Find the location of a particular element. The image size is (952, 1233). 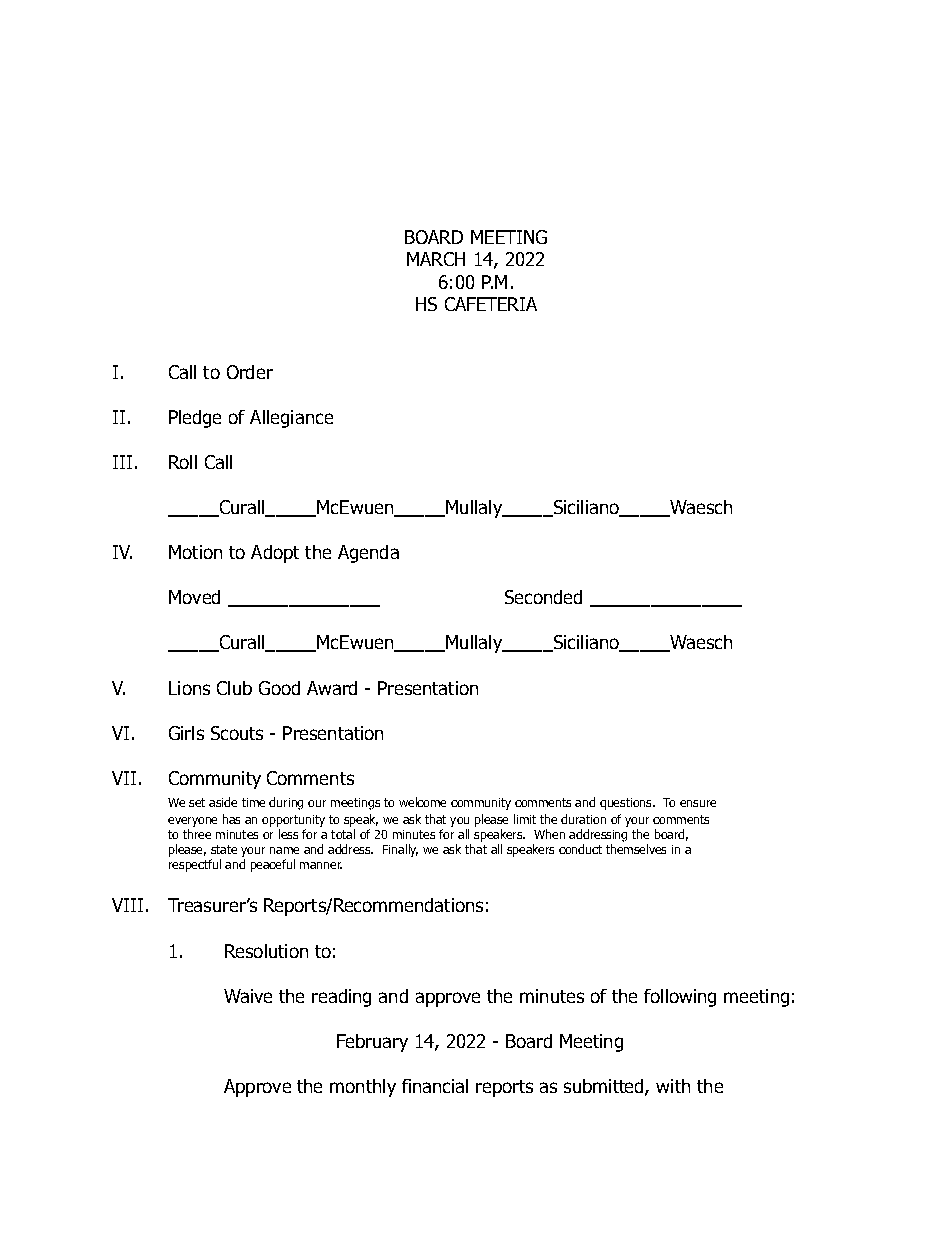

questions is located at coordinates (627, 804).
